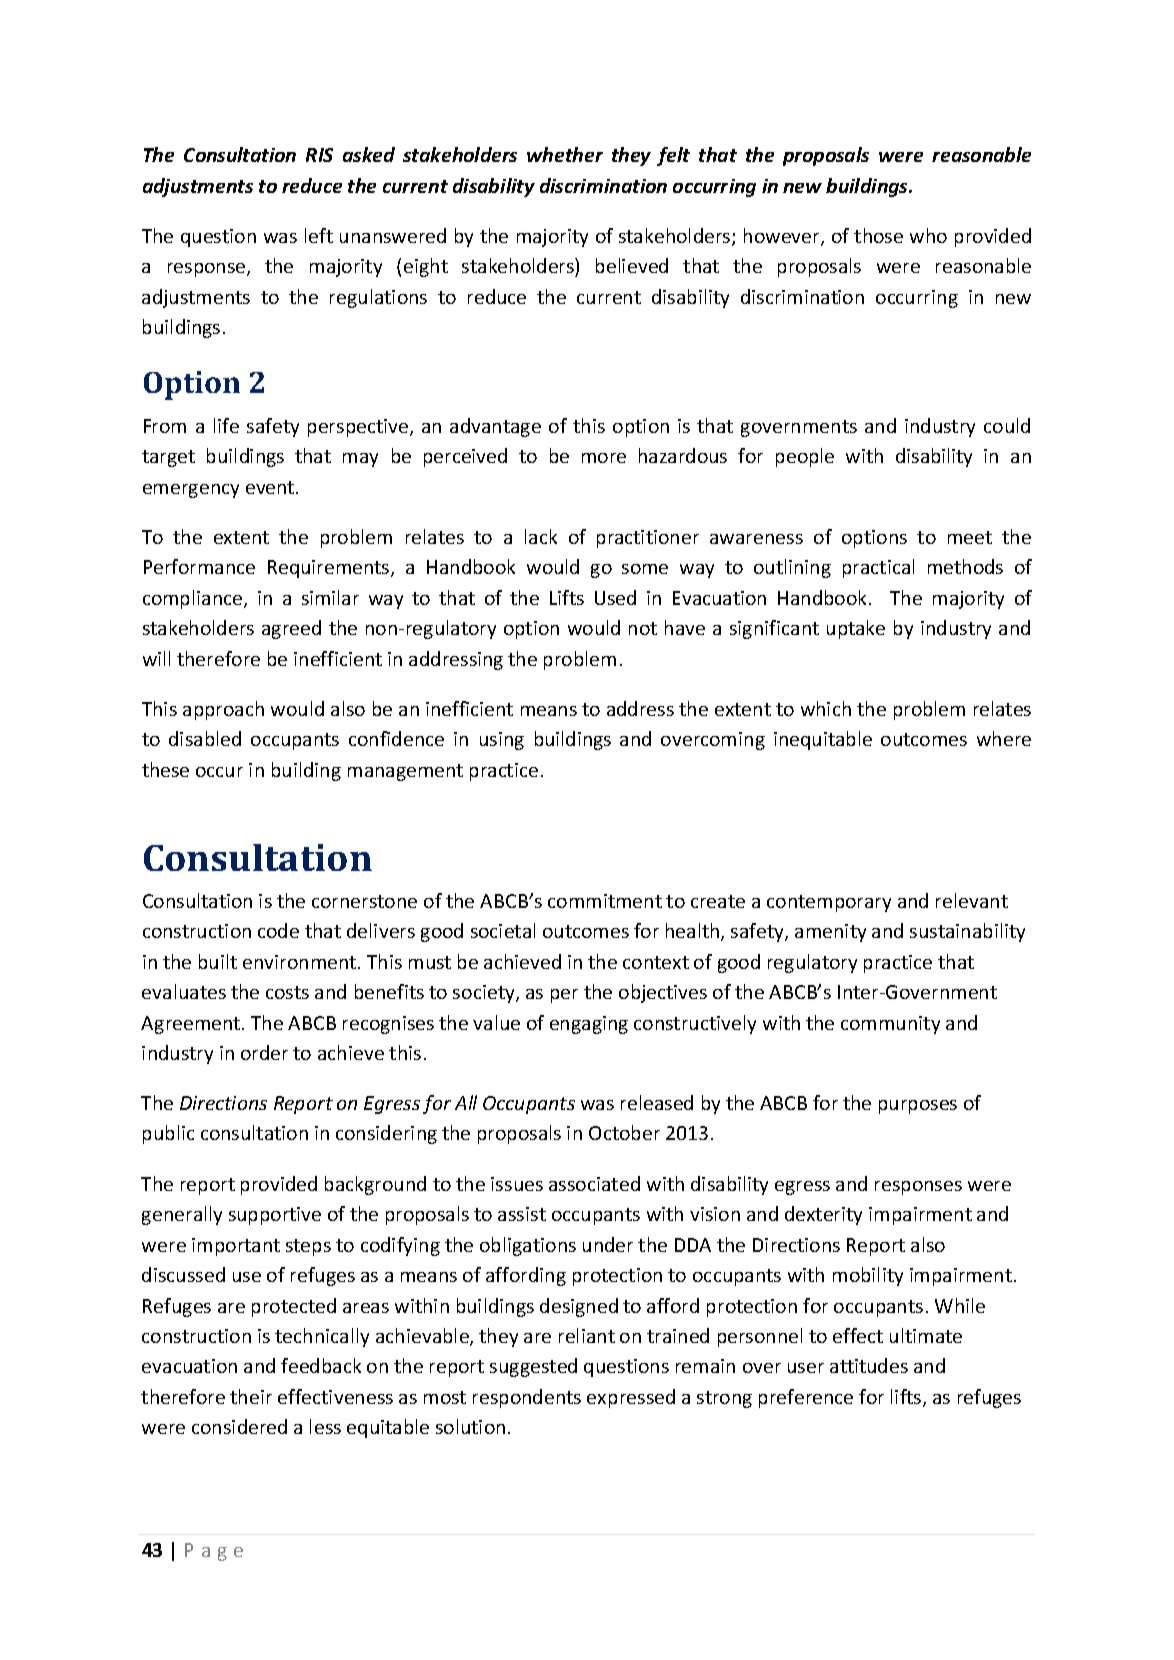 The width and height of the page is (1174, 1660). Describe the element at coordinates (1007, 425) in the page. I see `could` at that location.
